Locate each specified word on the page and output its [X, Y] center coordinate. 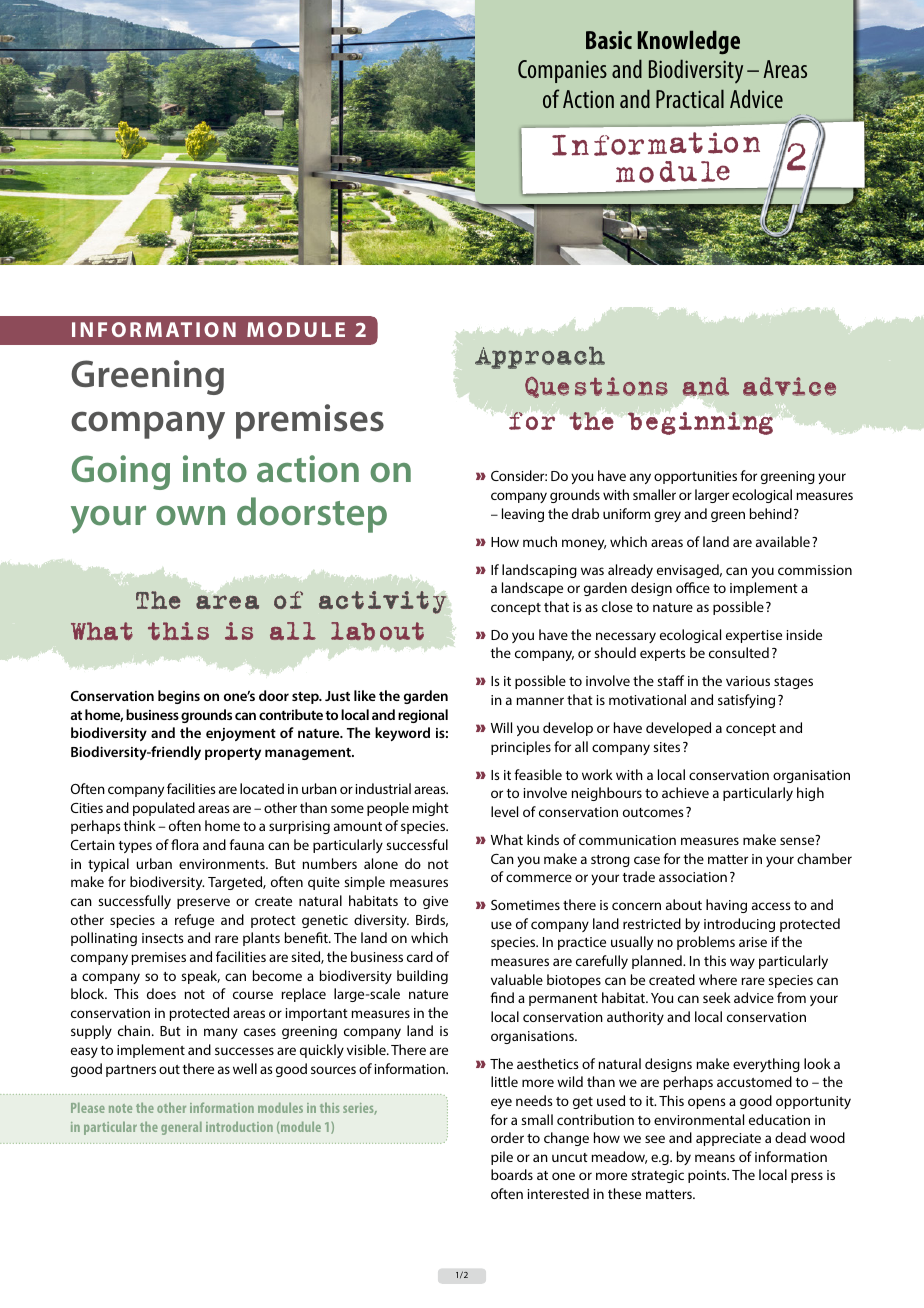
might [430, 809]
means [715, 1158]
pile [502, 1158]
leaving [523, 515]
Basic [609, 40]
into [215, 469]
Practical [690, 98]
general [181, 1128]
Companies [562, 71]
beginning [700, 423]
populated [164, 809]
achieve [685, 792]
